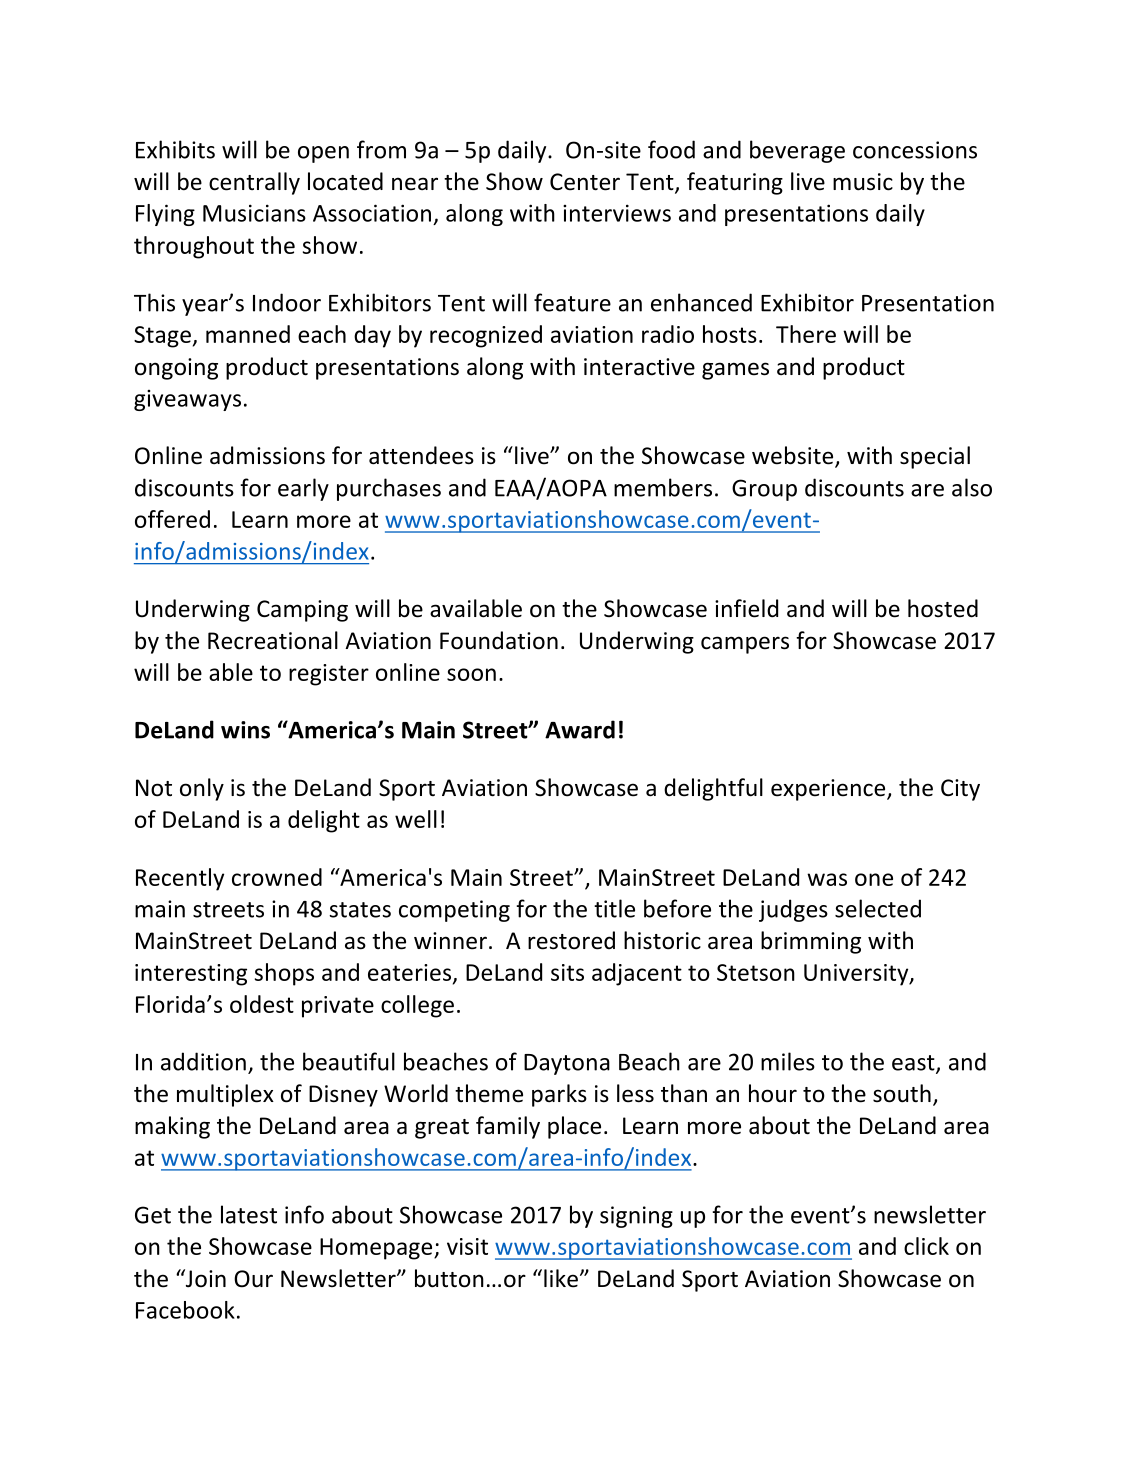 This screenshot has height=1471, width=1137. I want to click on Center, so click(585, 182).
